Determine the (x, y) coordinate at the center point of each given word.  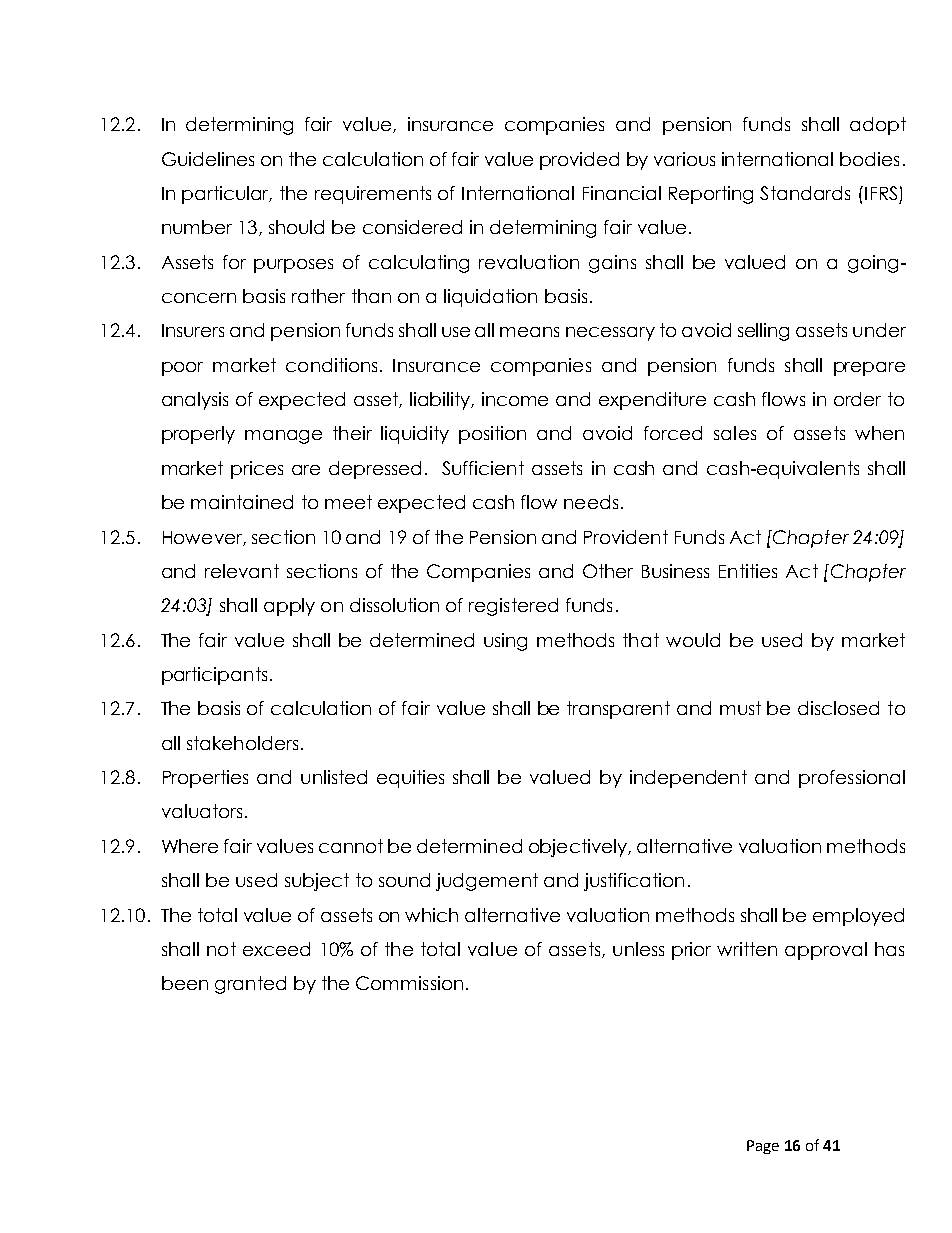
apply (289, 607)
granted (250, 985)
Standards (805, 193)
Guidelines (208, 159)
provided (579, 161)
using (505, 642)
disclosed (838, 708)
